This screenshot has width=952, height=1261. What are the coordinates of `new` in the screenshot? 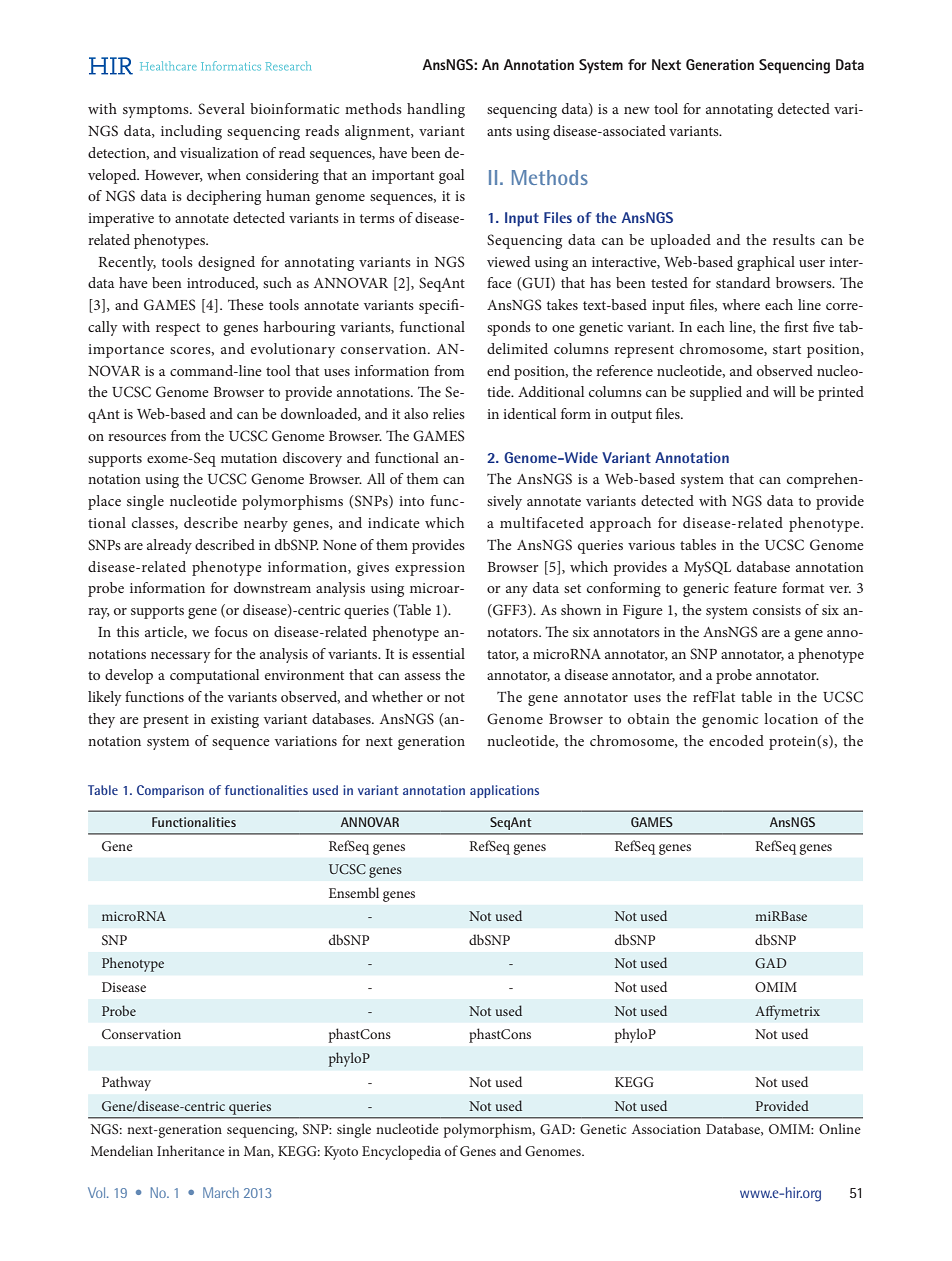 It's located at (637, 110).
